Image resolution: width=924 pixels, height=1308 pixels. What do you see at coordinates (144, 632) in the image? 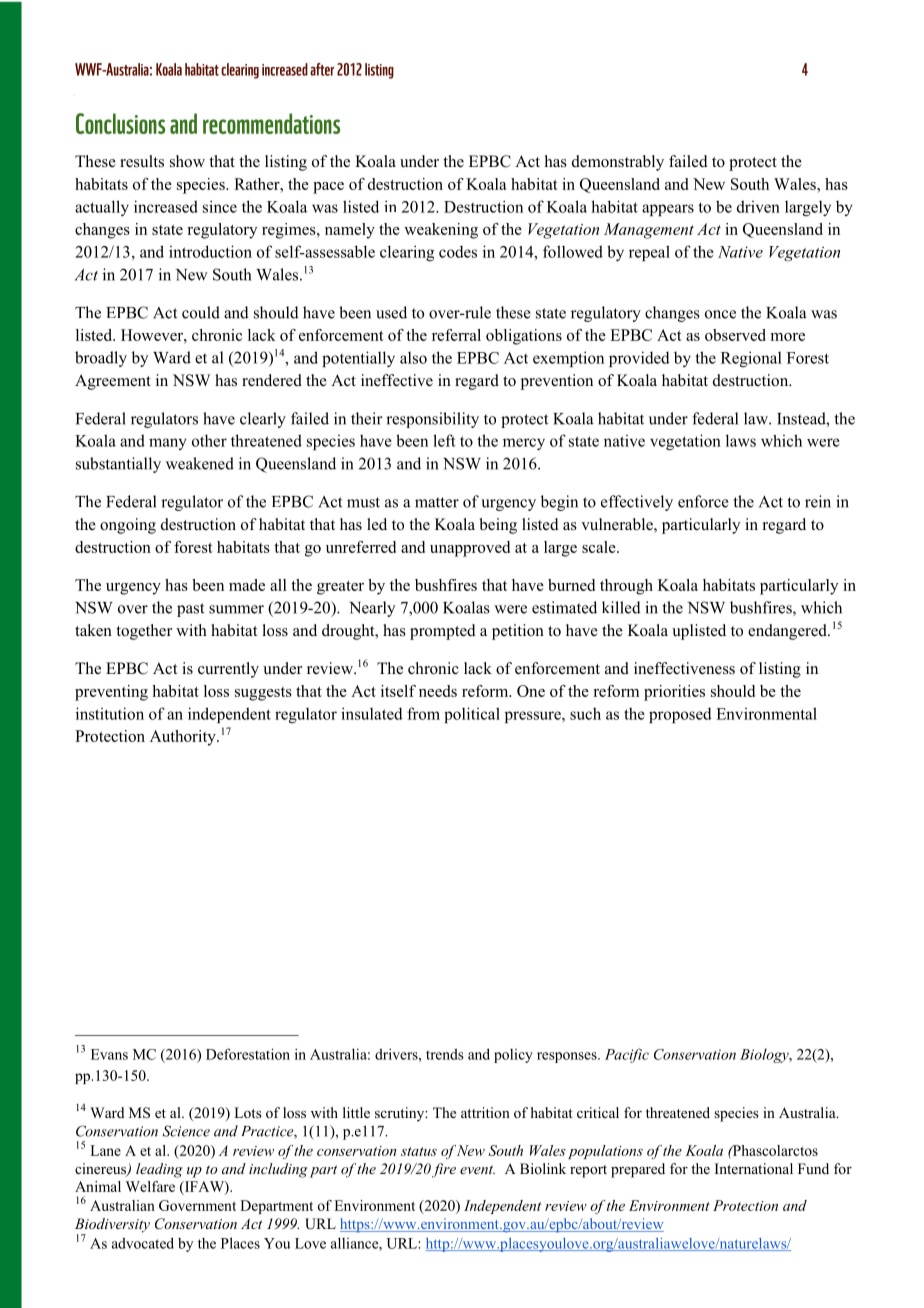
I see `together` at bounding box center [144, 632].
